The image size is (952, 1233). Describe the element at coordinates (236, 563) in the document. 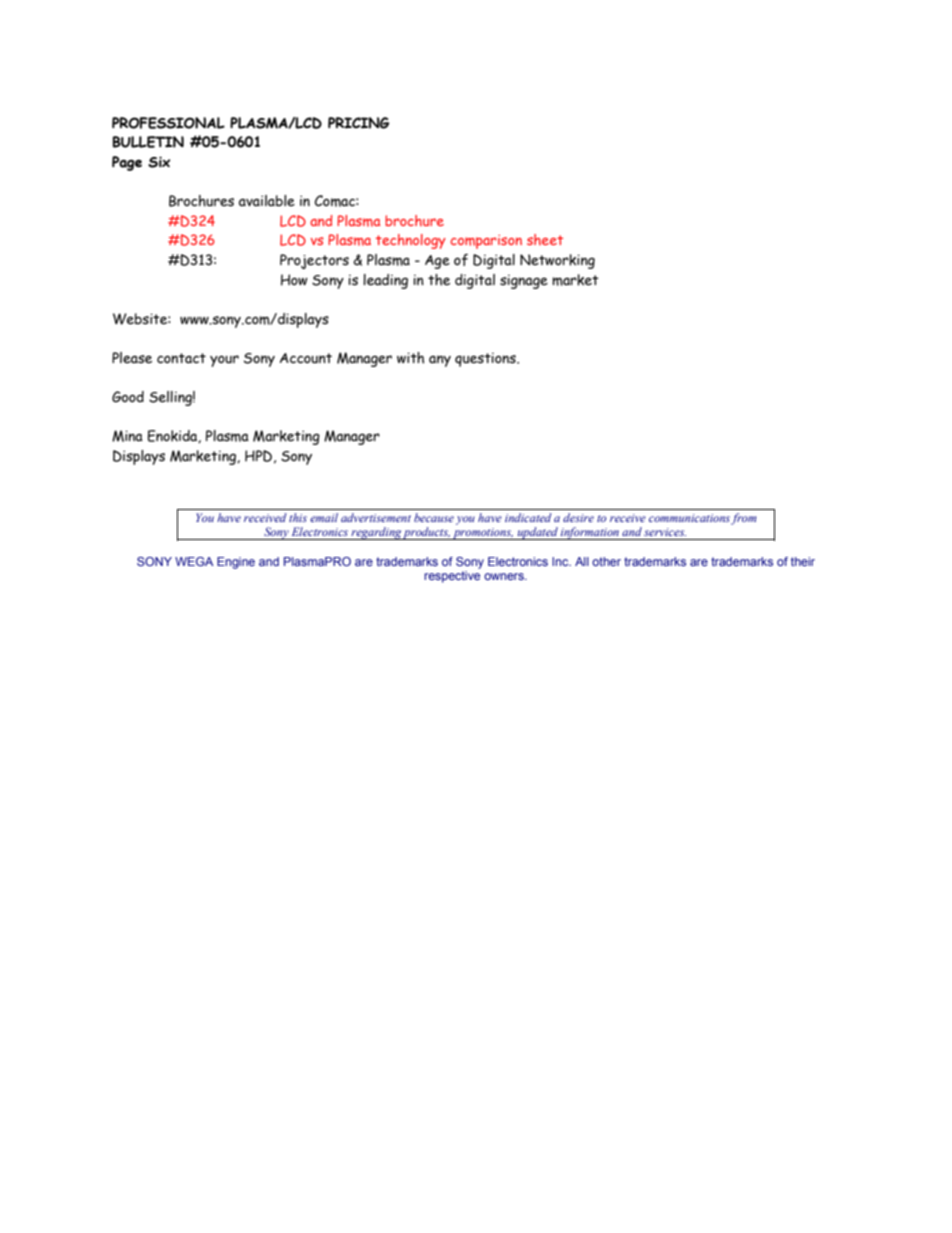

I see `Engine` at that location.
